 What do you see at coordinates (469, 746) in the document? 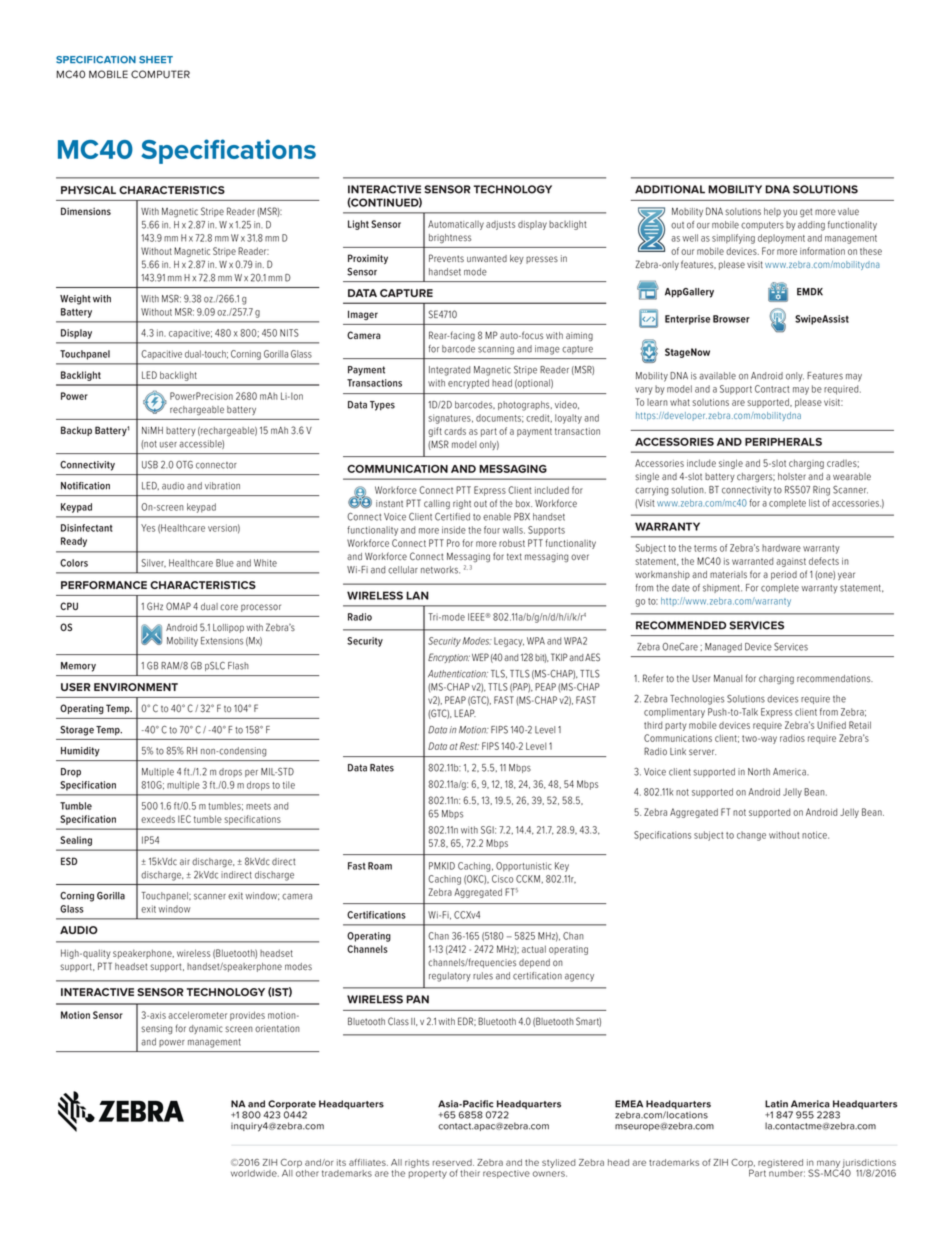
I see `Rest` at bounding box center [469, 746].
